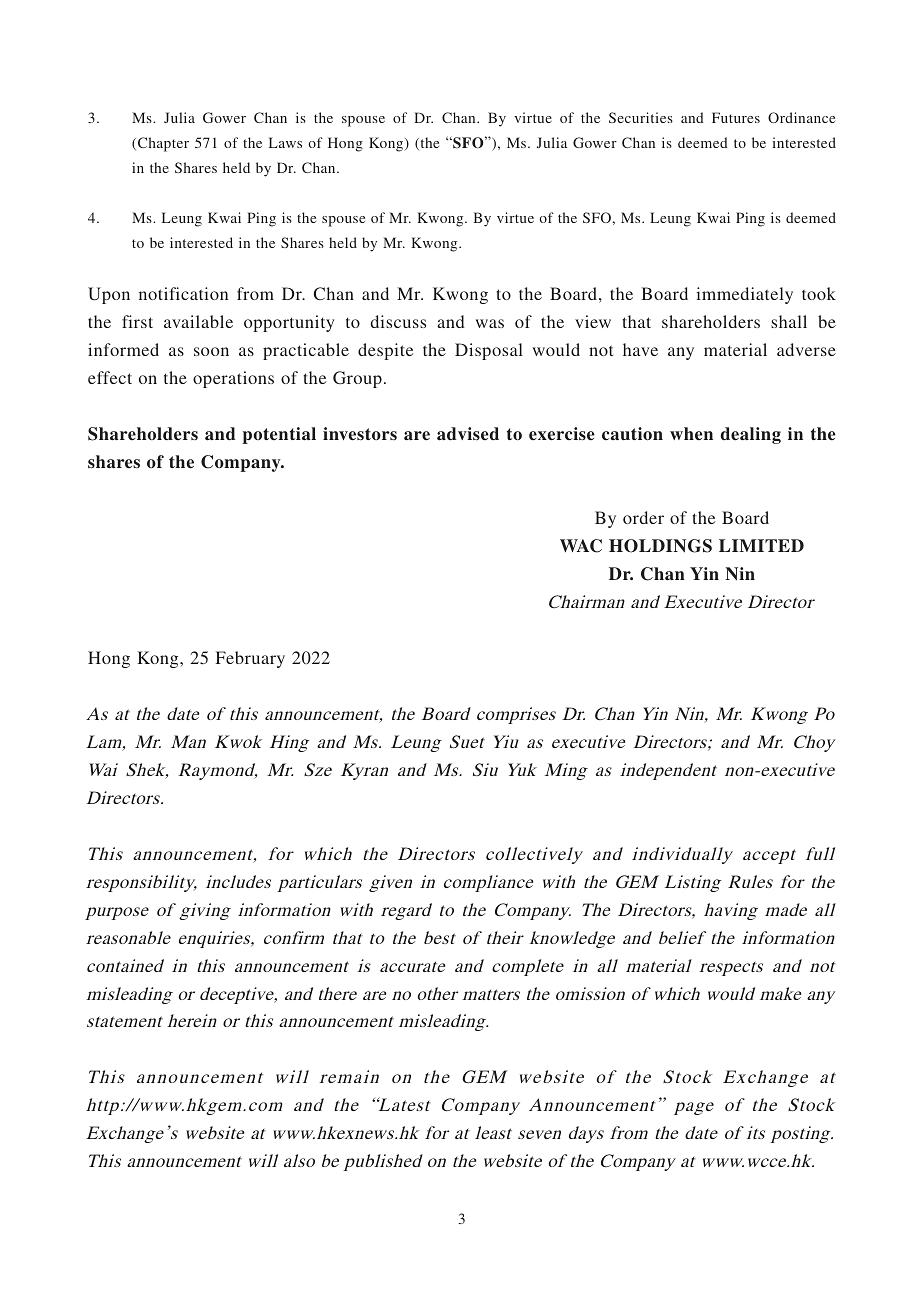 The width and height of the document is (924, 1308). Describe the element at coordinates (285, 142) in the document. I see `Laws` at that location.
